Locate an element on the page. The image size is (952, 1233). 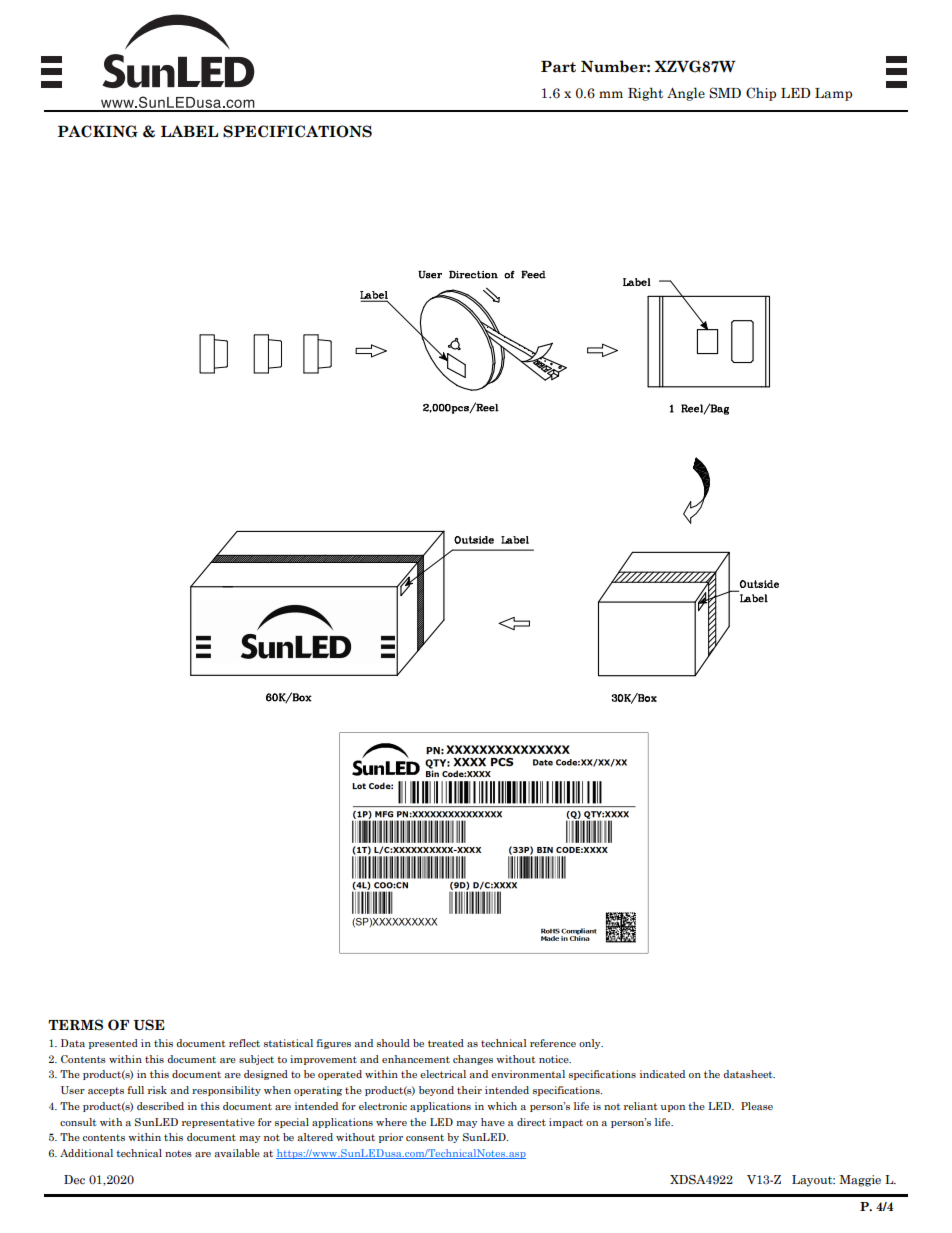
Part is located at coordinates (558, 67).
